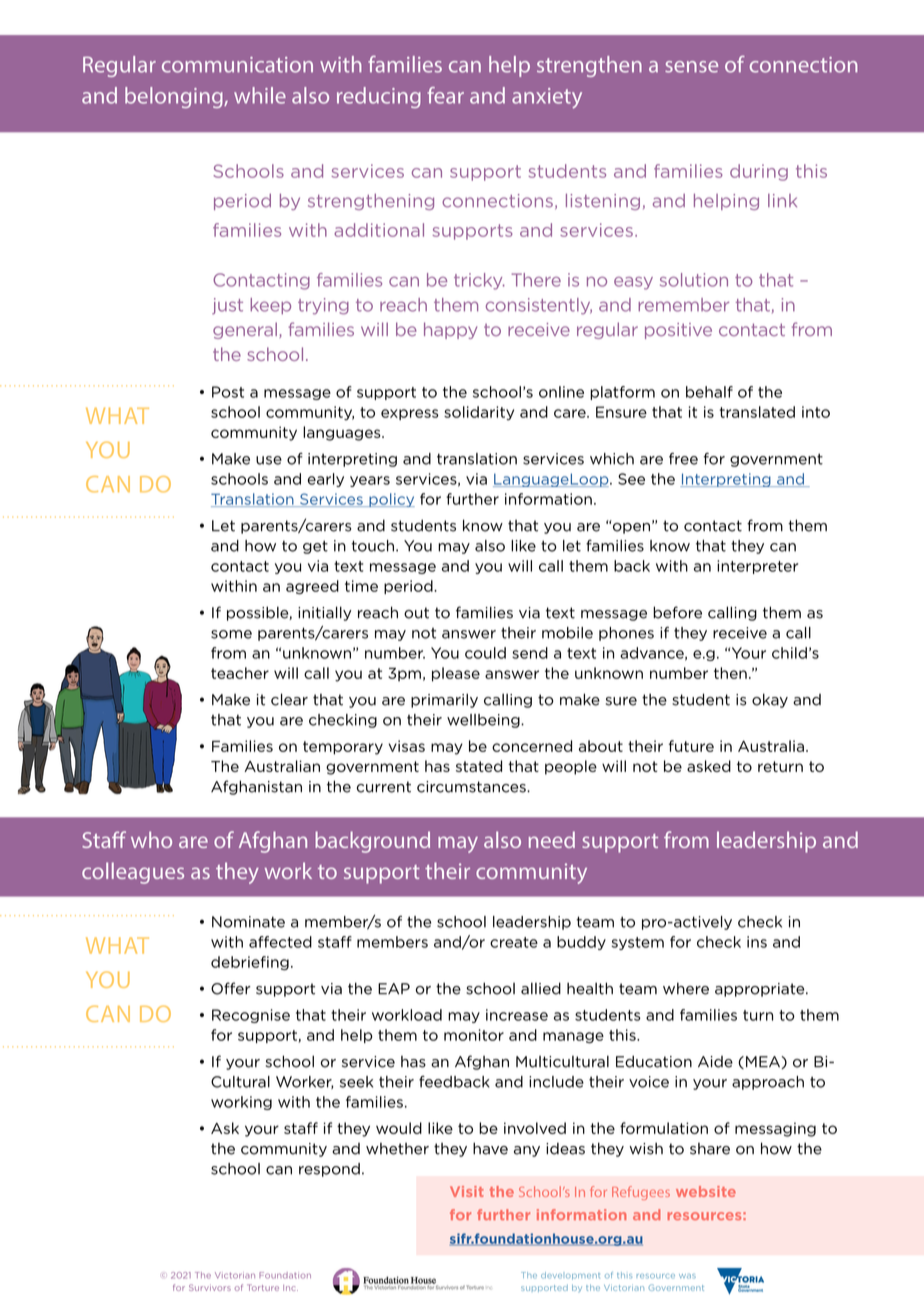 The image size is (924, 1308). What do you see at coordinates (467, 1191) in the document?
I see `Visit` at bounding box center [467, 1191].
